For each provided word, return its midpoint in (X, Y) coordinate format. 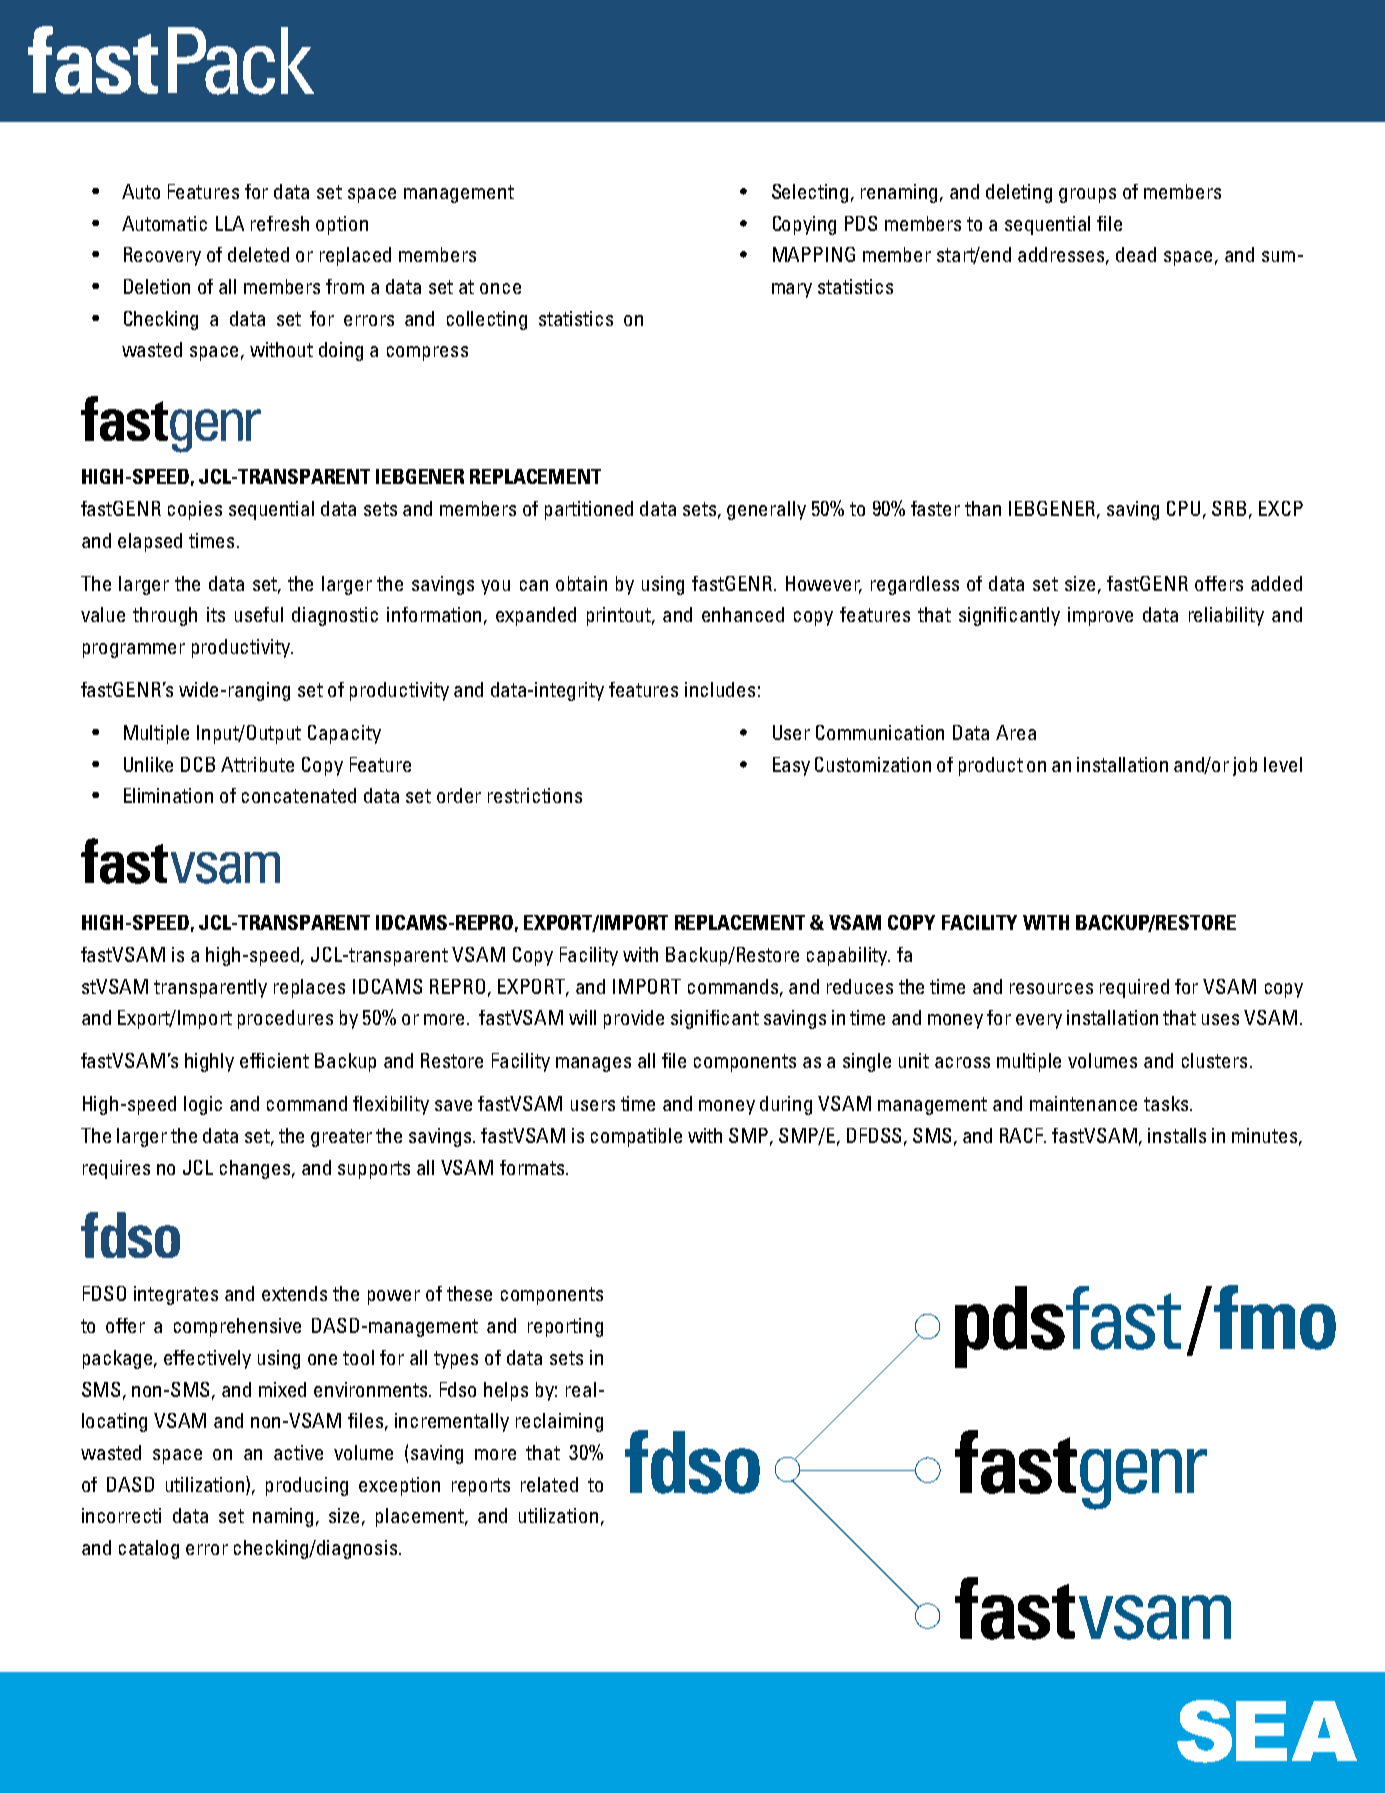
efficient (274, 1060)
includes (720, 689)
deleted (258, 254)
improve (1100, 616)
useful (259, 614)
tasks (1167, 1103)
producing (307, 1486)
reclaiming (559, 1422)
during (786, 1105)
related (549, 1484)
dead (1136, 254)
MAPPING (814, 254)
